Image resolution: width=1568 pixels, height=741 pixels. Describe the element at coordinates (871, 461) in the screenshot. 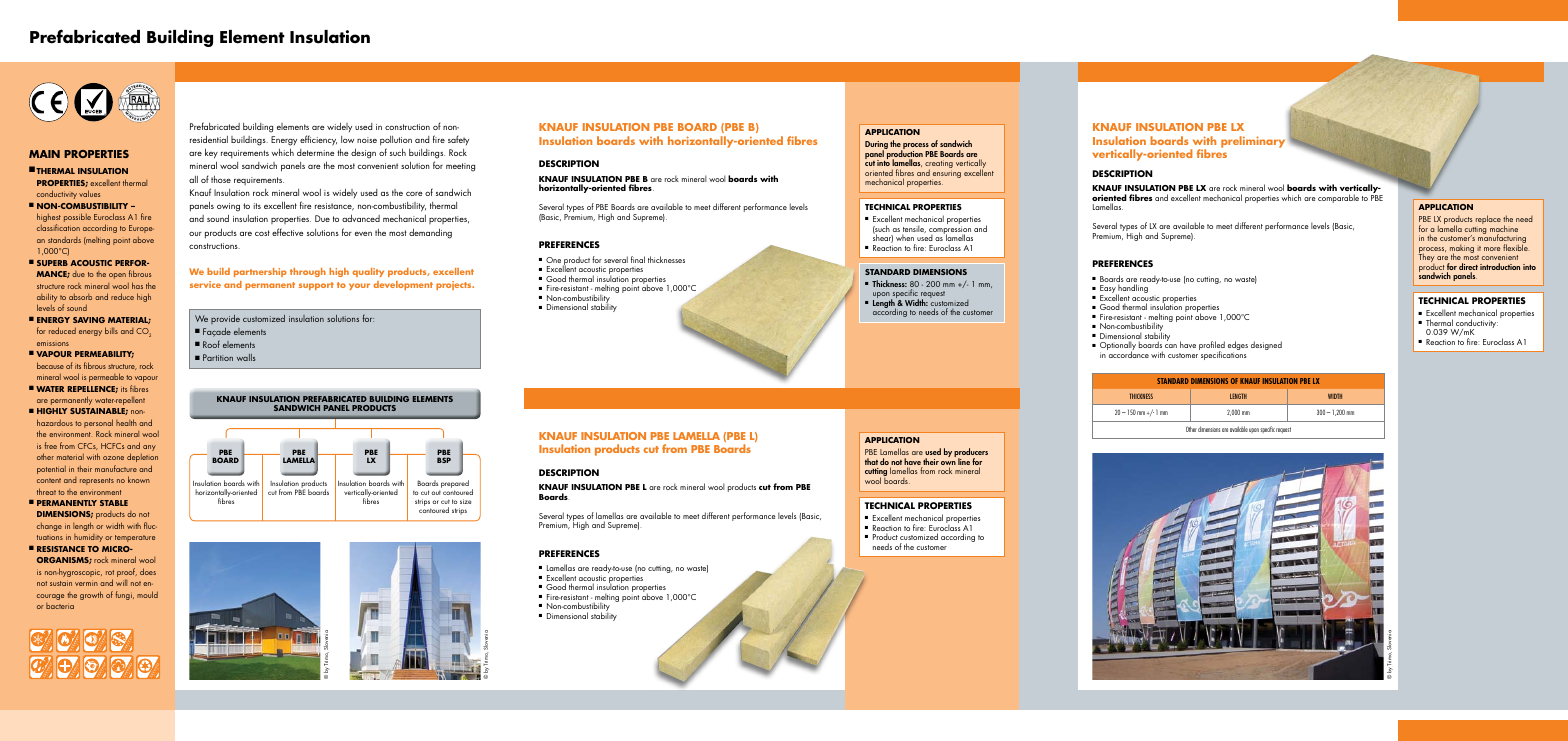

I see `that` at that location.
